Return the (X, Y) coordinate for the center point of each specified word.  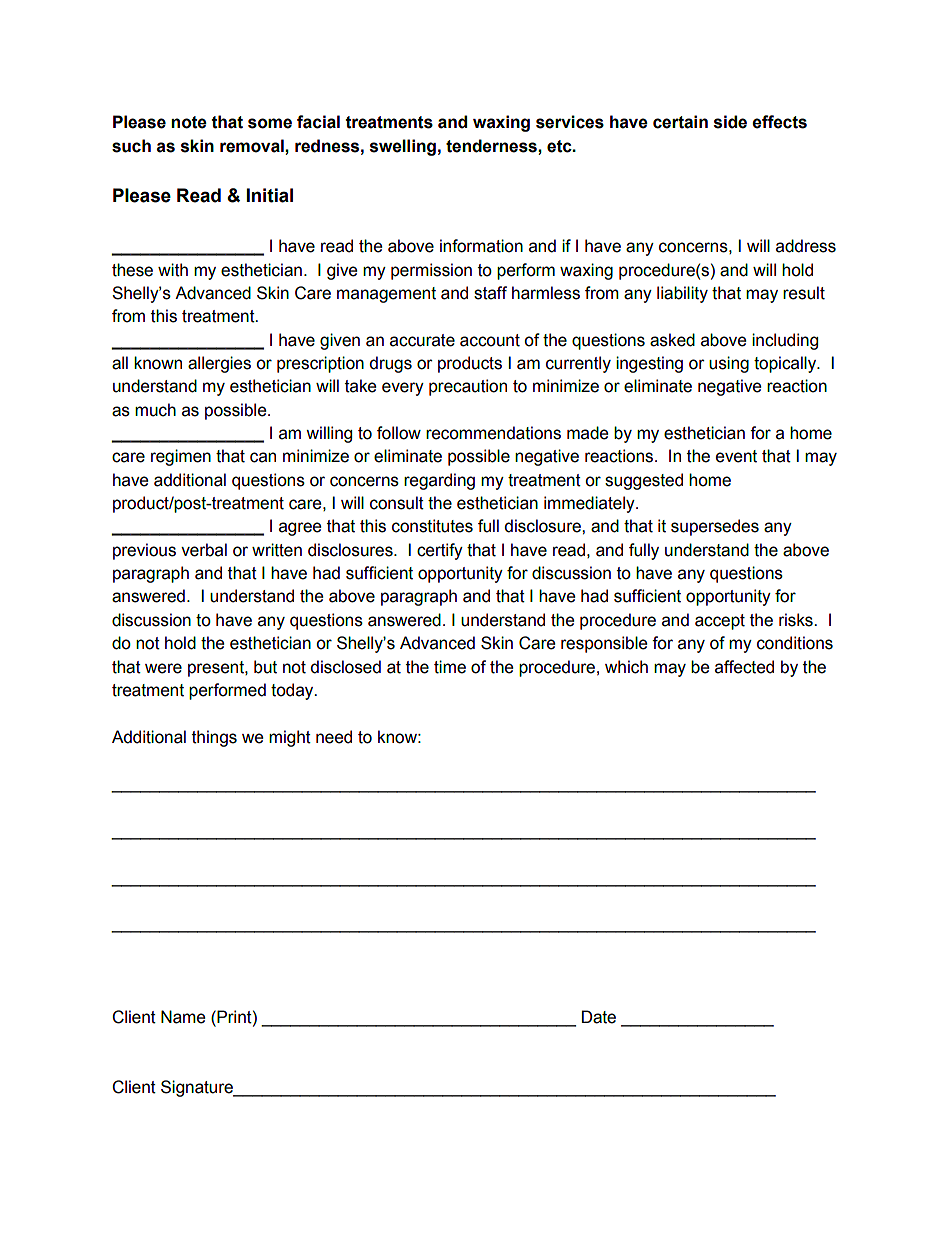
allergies (219, 364)
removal (253, 146)
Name (183, 1017)
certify (440, 551)
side (730, 122)
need (334, 737)
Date (599, 1017)
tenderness (492, 146)
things (214, 738)
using (729, 364)
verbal (204, 550)
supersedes (715, 527)
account (490, 340)
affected (744, 667)
